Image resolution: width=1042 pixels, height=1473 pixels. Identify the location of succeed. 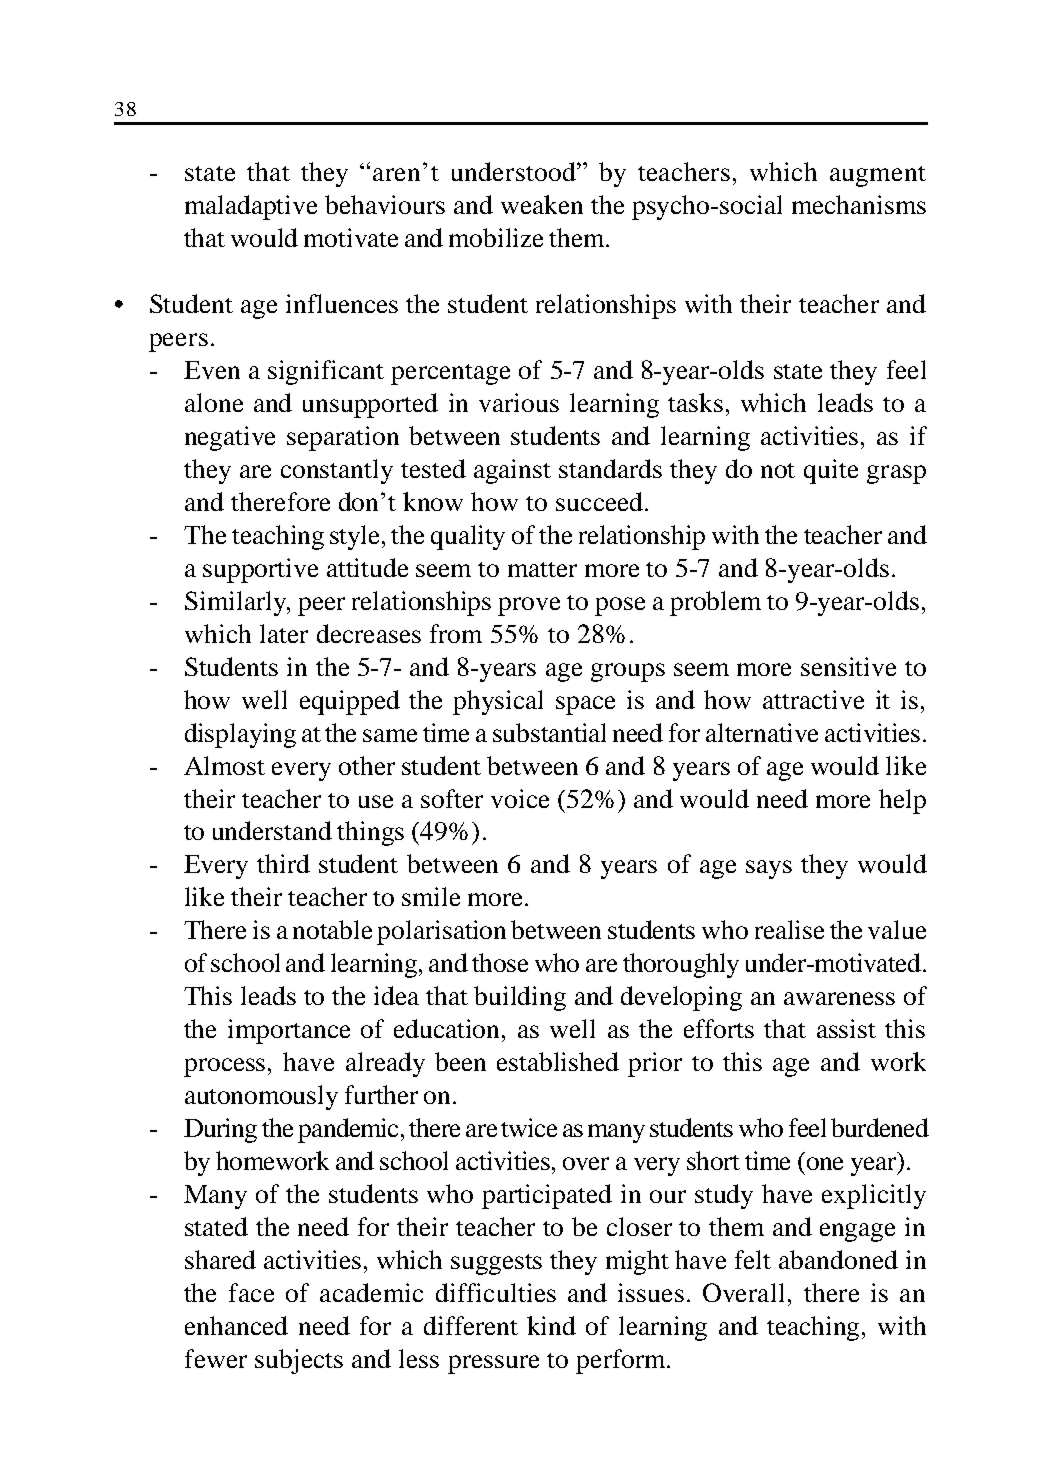
(599, 501).
